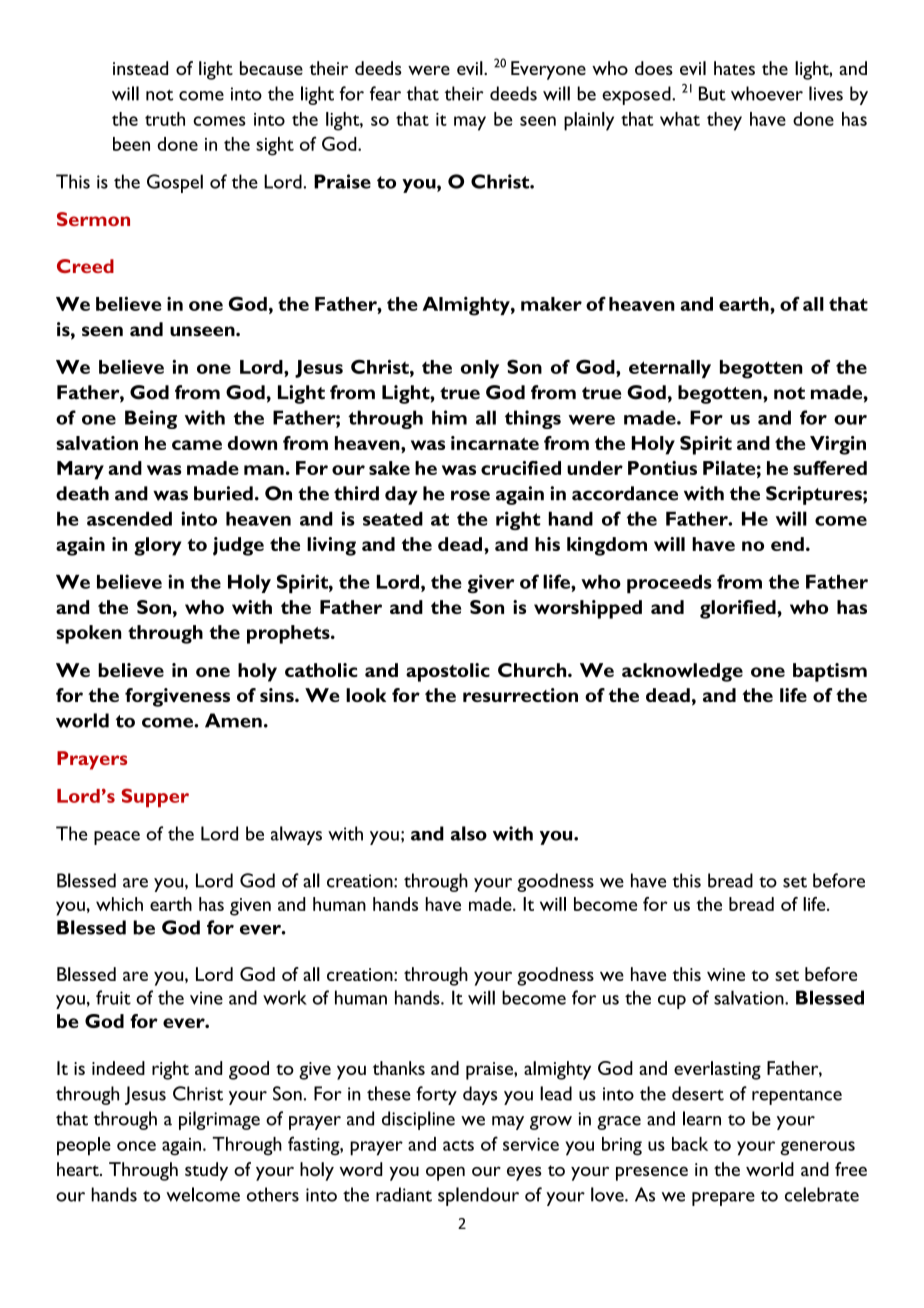  I want to click on truth, so click(165, 119).
